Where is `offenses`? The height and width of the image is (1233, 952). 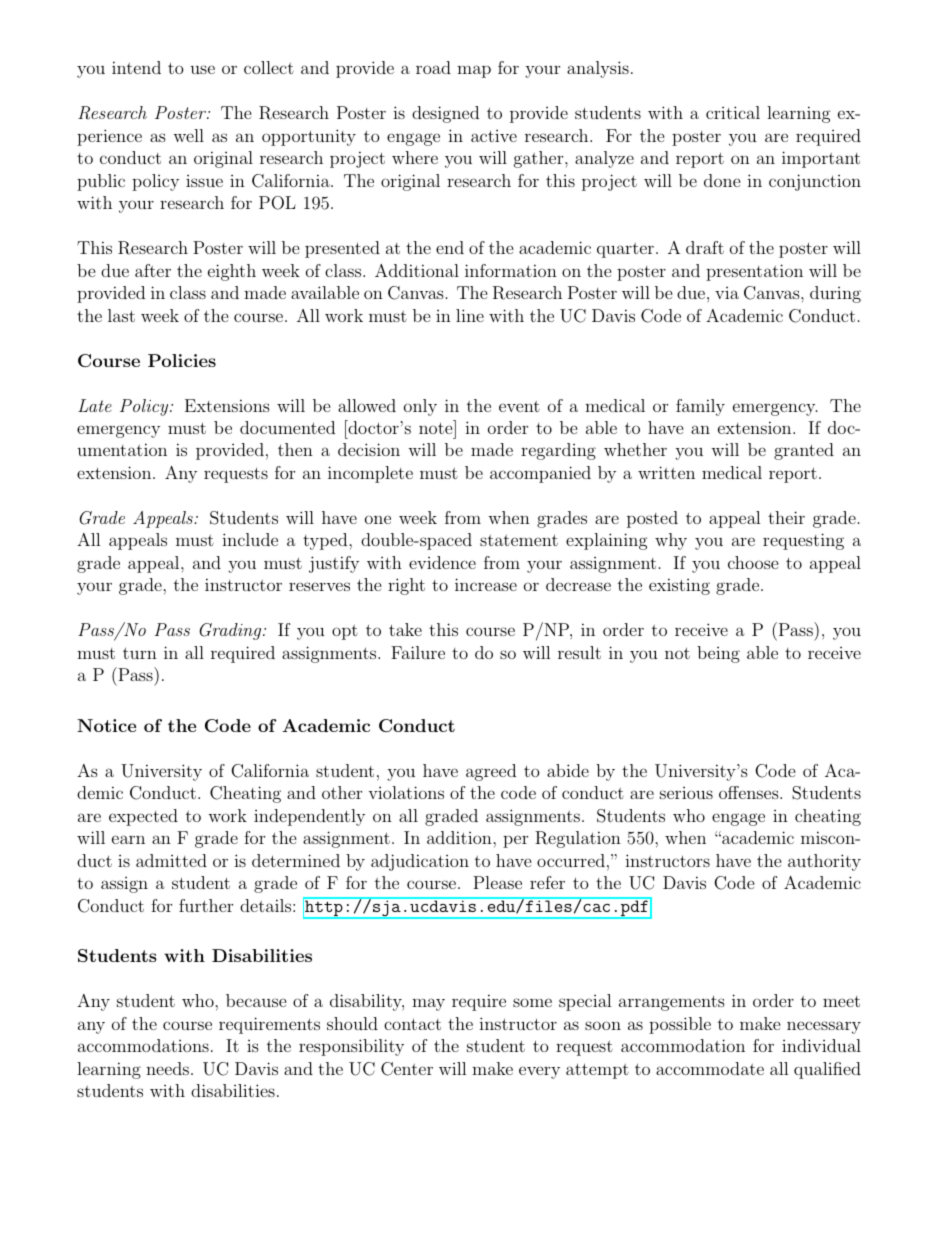 offenses is located at coordinates (749, 792).
